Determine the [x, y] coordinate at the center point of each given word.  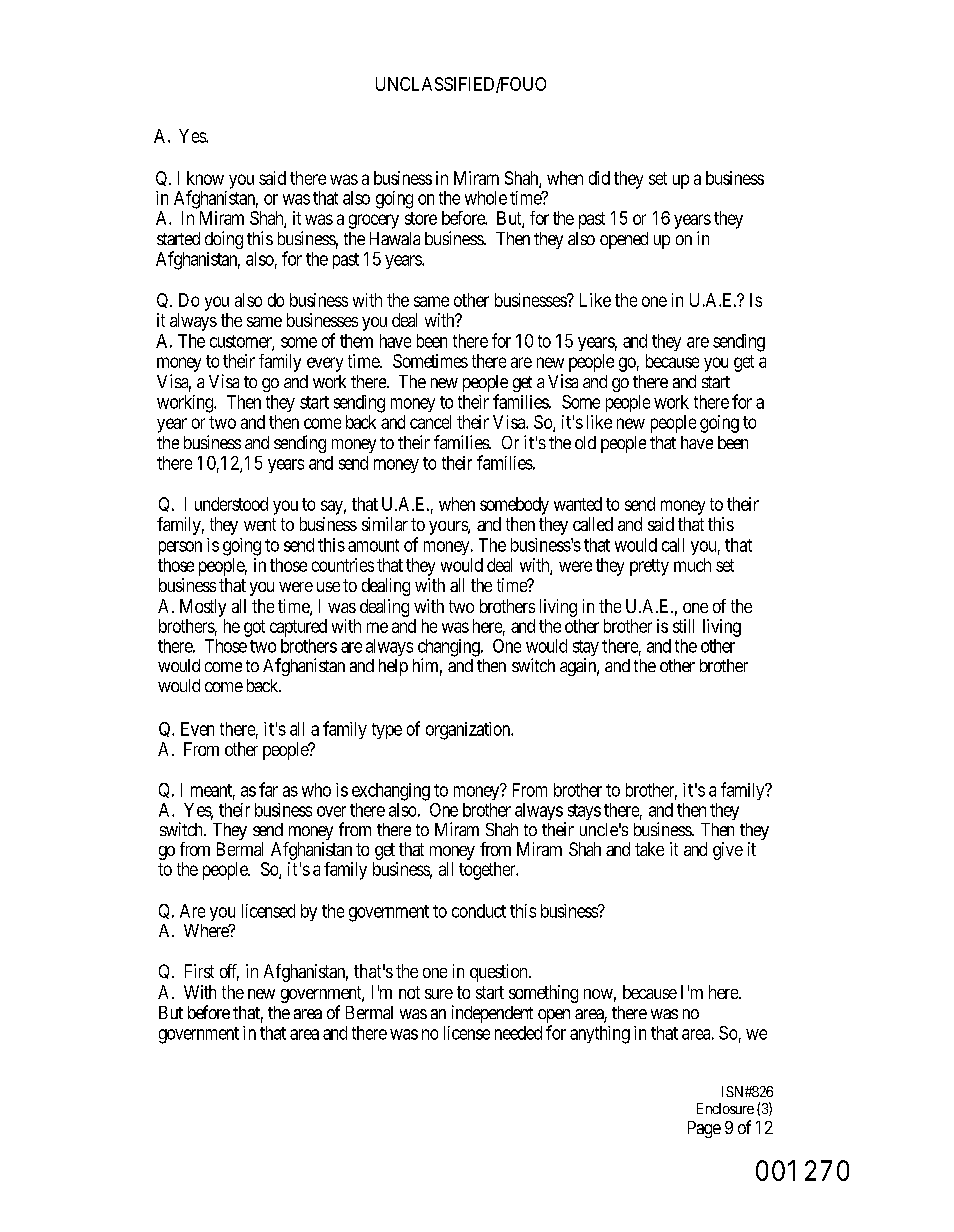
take [649, 849]
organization [469, 731]
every [325, 364]
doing [224, 240]
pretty [649, 567]
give [728, 851]
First [199, 971]
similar [385, 524]
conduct [479, 911]
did [599, 178]
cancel [430, 422]
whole [486, 198]
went [260, 524]
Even [197, 729]
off [229, 972]
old [585, 442]
